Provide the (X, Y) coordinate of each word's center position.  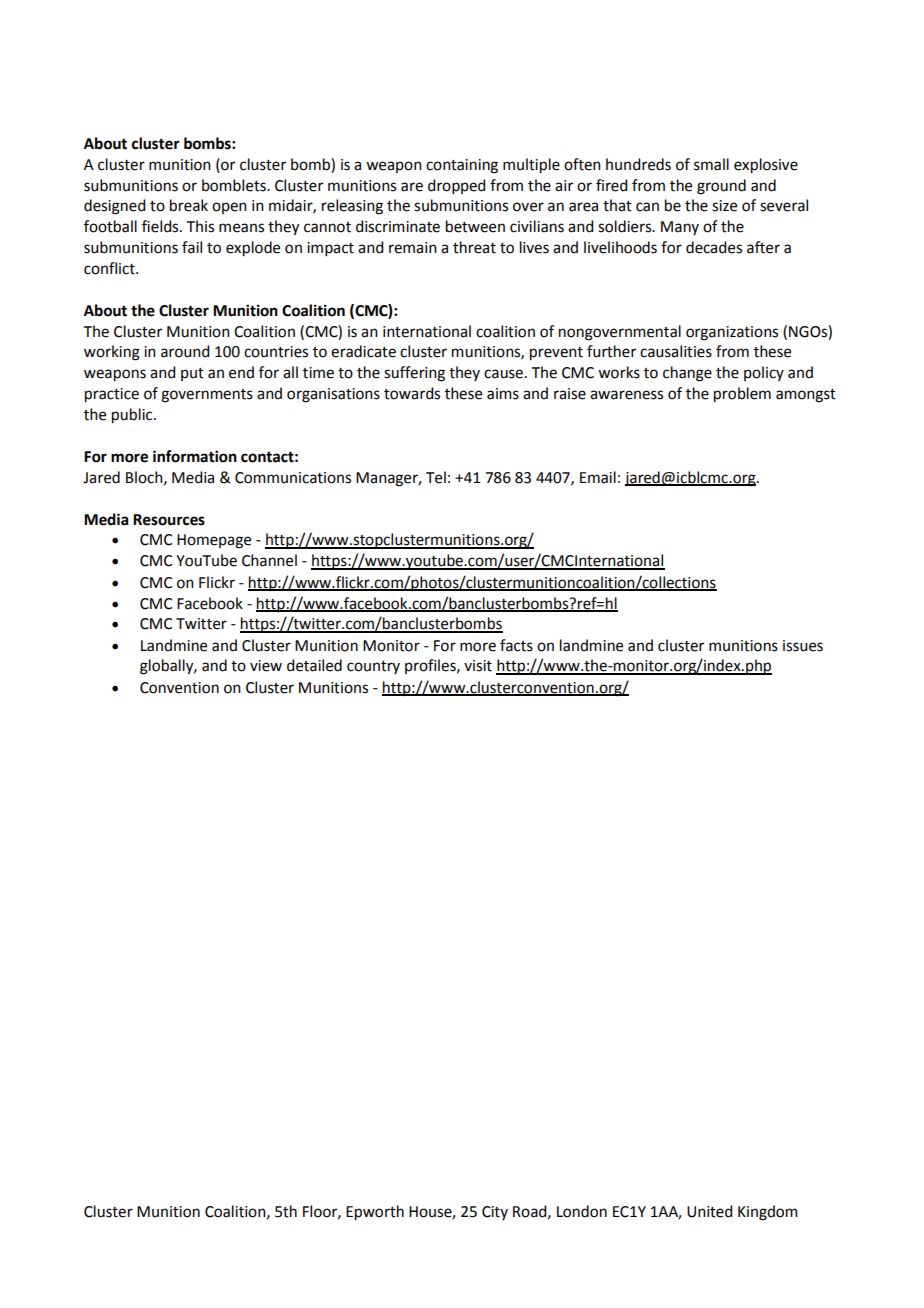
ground (721, 187)
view (266, 666)
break (189, 205)
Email (598, 477)
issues (803, 646)
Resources (169, 520)
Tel (436, 477)
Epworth (375, 1213)
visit (478, 666)
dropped (456, 186)
